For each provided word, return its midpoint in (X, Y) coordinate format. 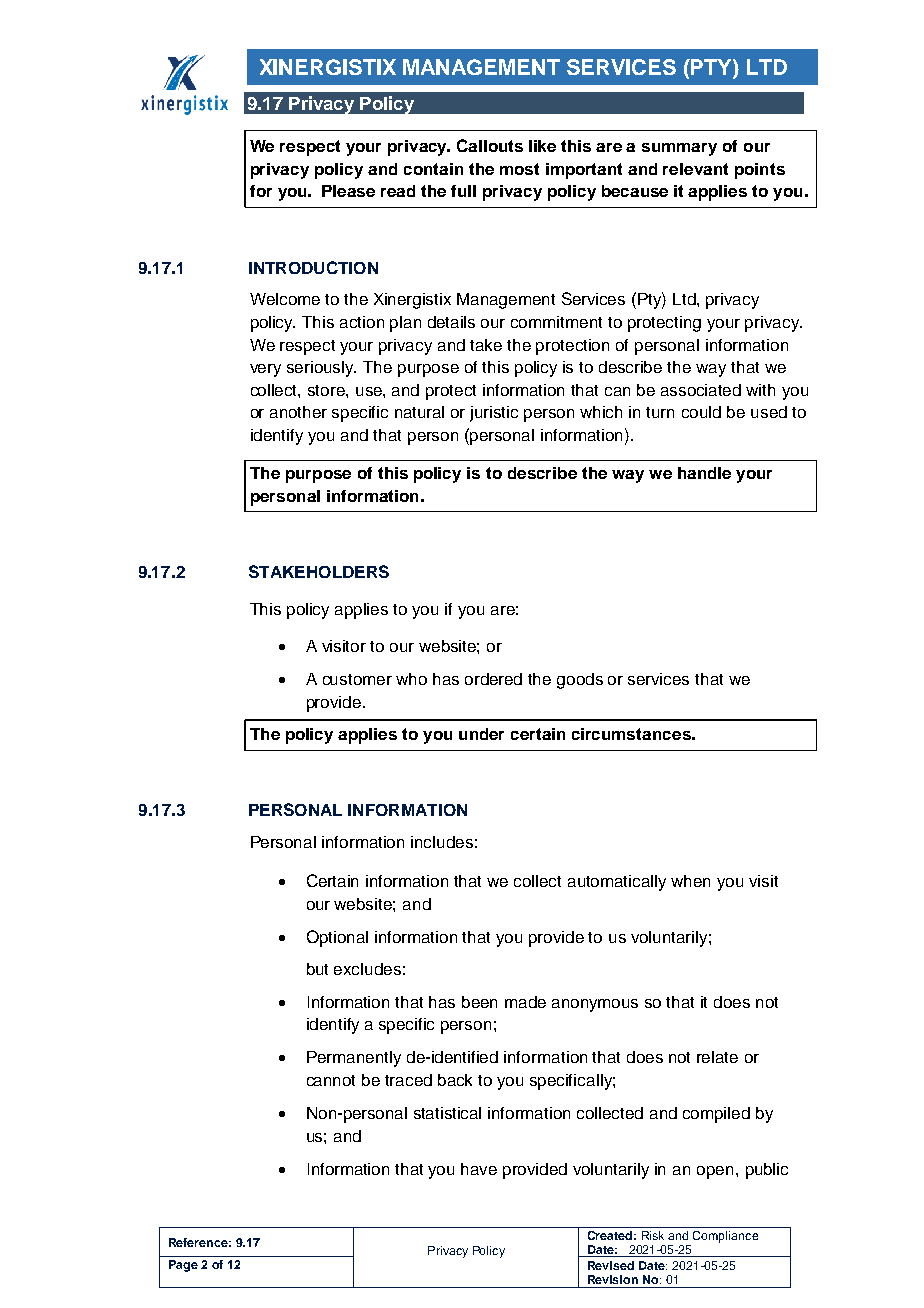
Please (348, 191)
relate (717, 1057)
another (298, 412)
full (463, 191)
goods (580, 681)
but (317, 969)
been (479, 1002)
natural (419, 412)
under (481, 734)
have (479, 1169)
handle (704, 473)
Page (183, 1266)
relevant (695, 169)
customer (357, 679)
